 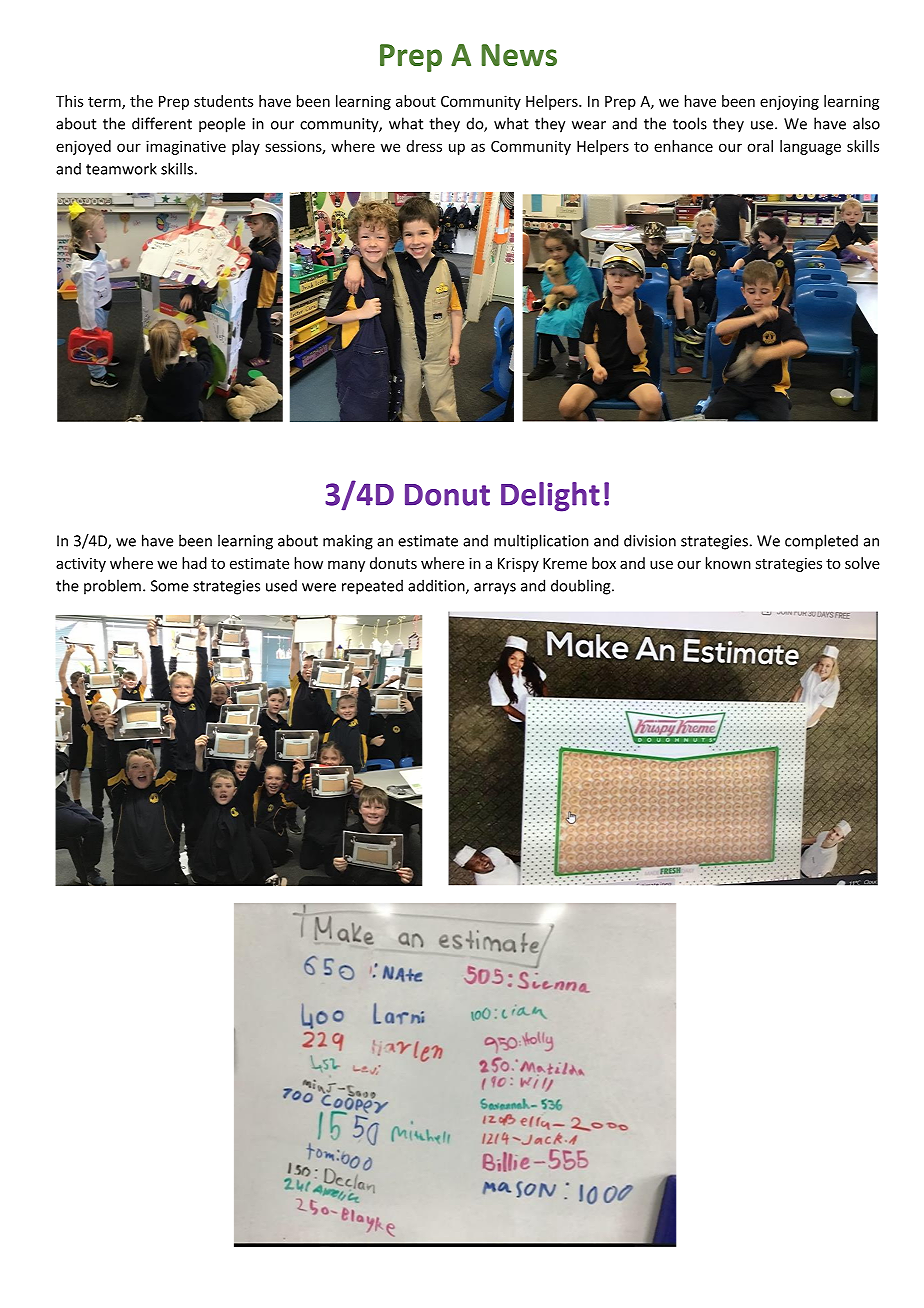 I want to click on dress, so click(x=424, y=146).
